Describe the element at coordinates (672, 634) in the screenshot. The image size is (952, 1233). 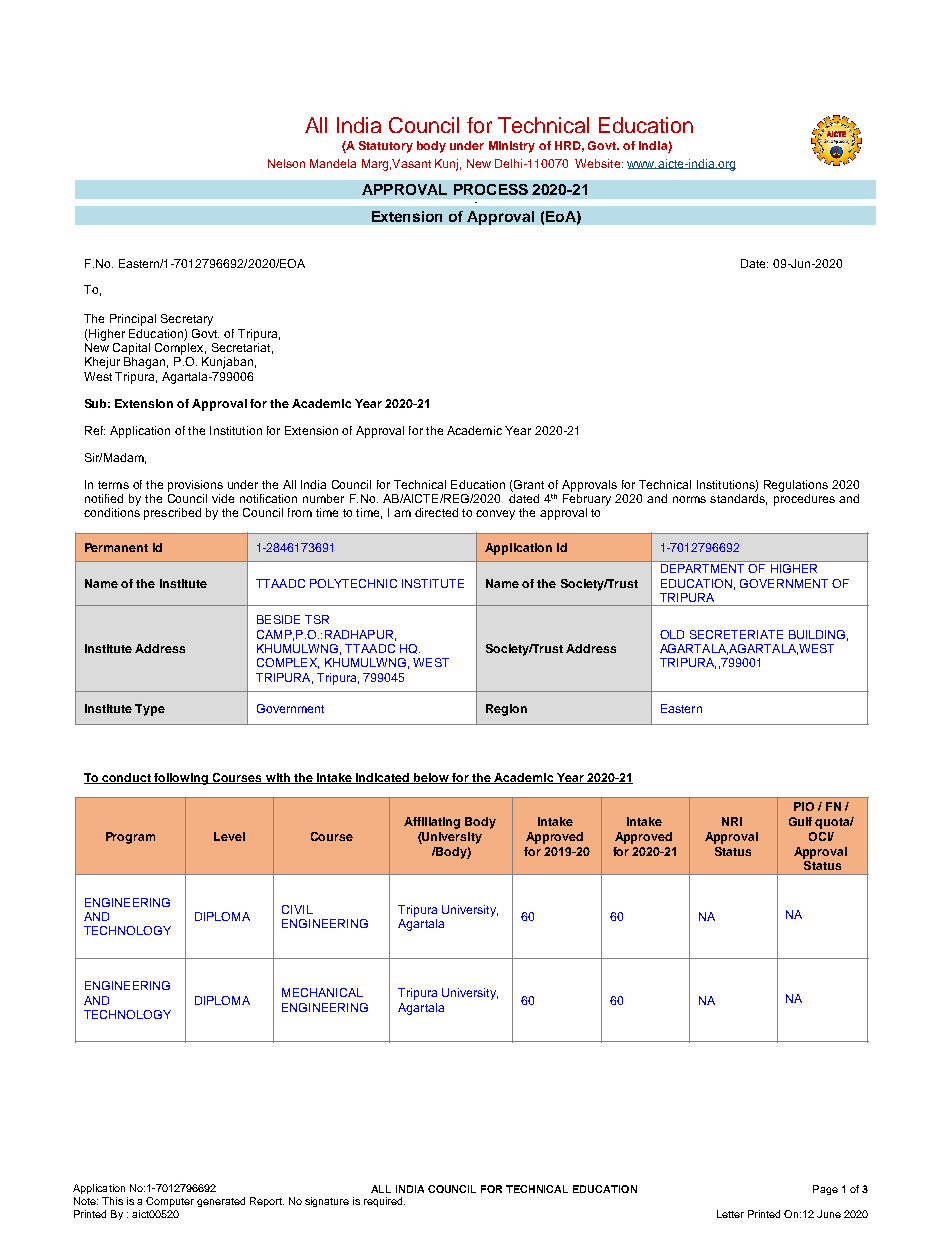
I see `OLD` at that location.
